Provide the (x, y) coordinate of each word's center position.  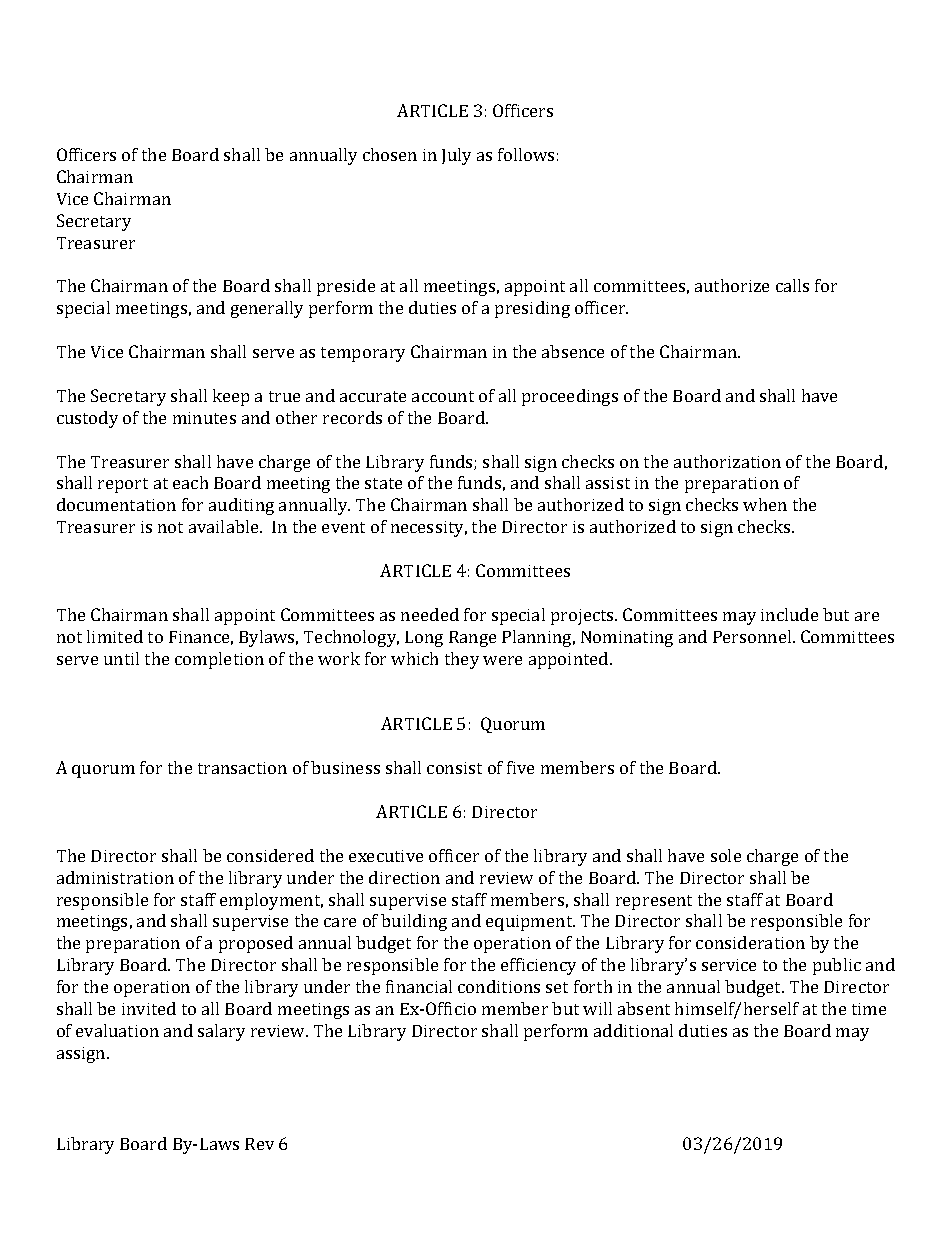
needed (430, 614)
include (789, 614)
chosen (390, 154)
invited (149, 1008)
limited (115, 636)
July (456, 156)
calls (792, 285)
